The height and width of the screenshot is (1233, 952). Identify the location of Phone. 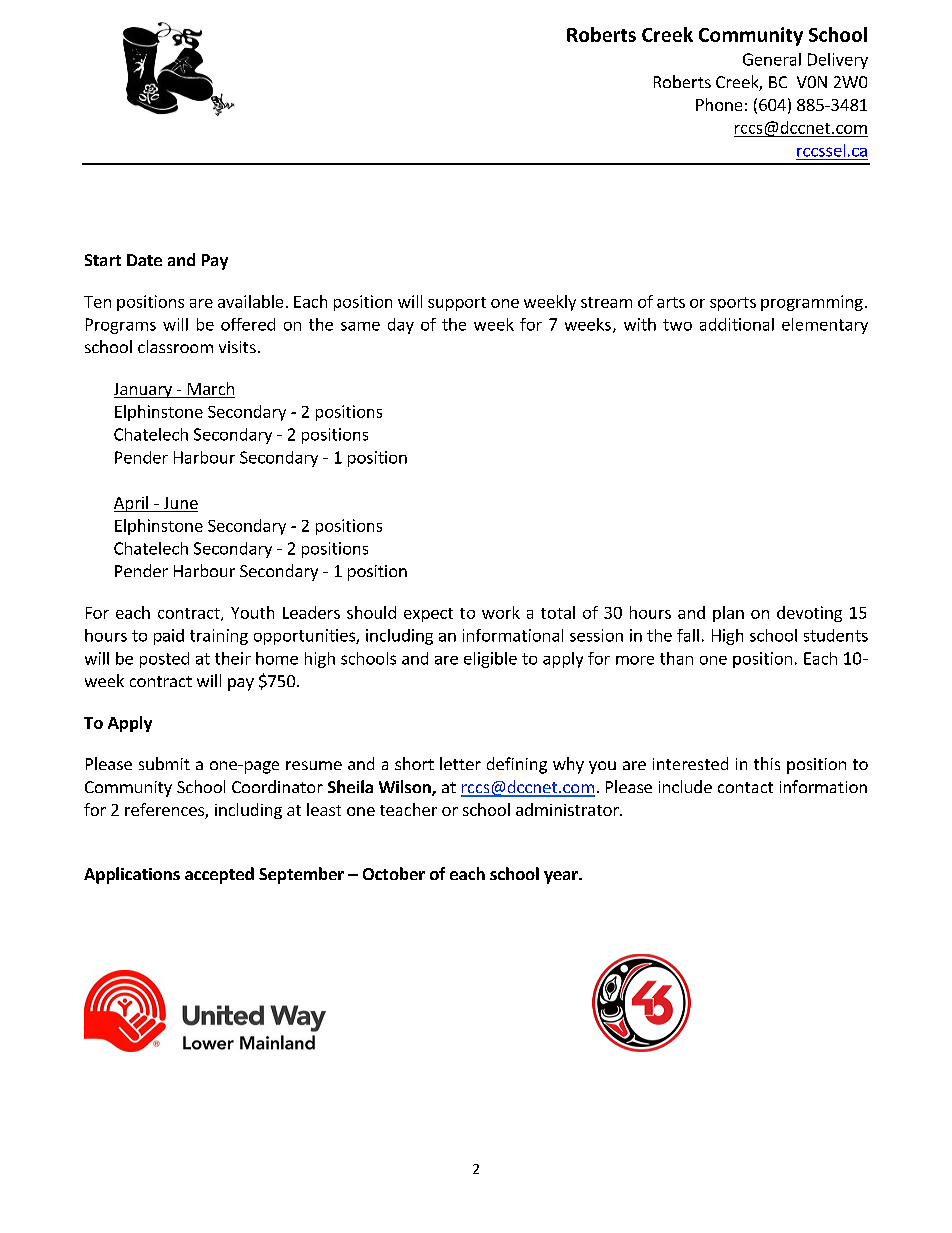
(719, 104).
